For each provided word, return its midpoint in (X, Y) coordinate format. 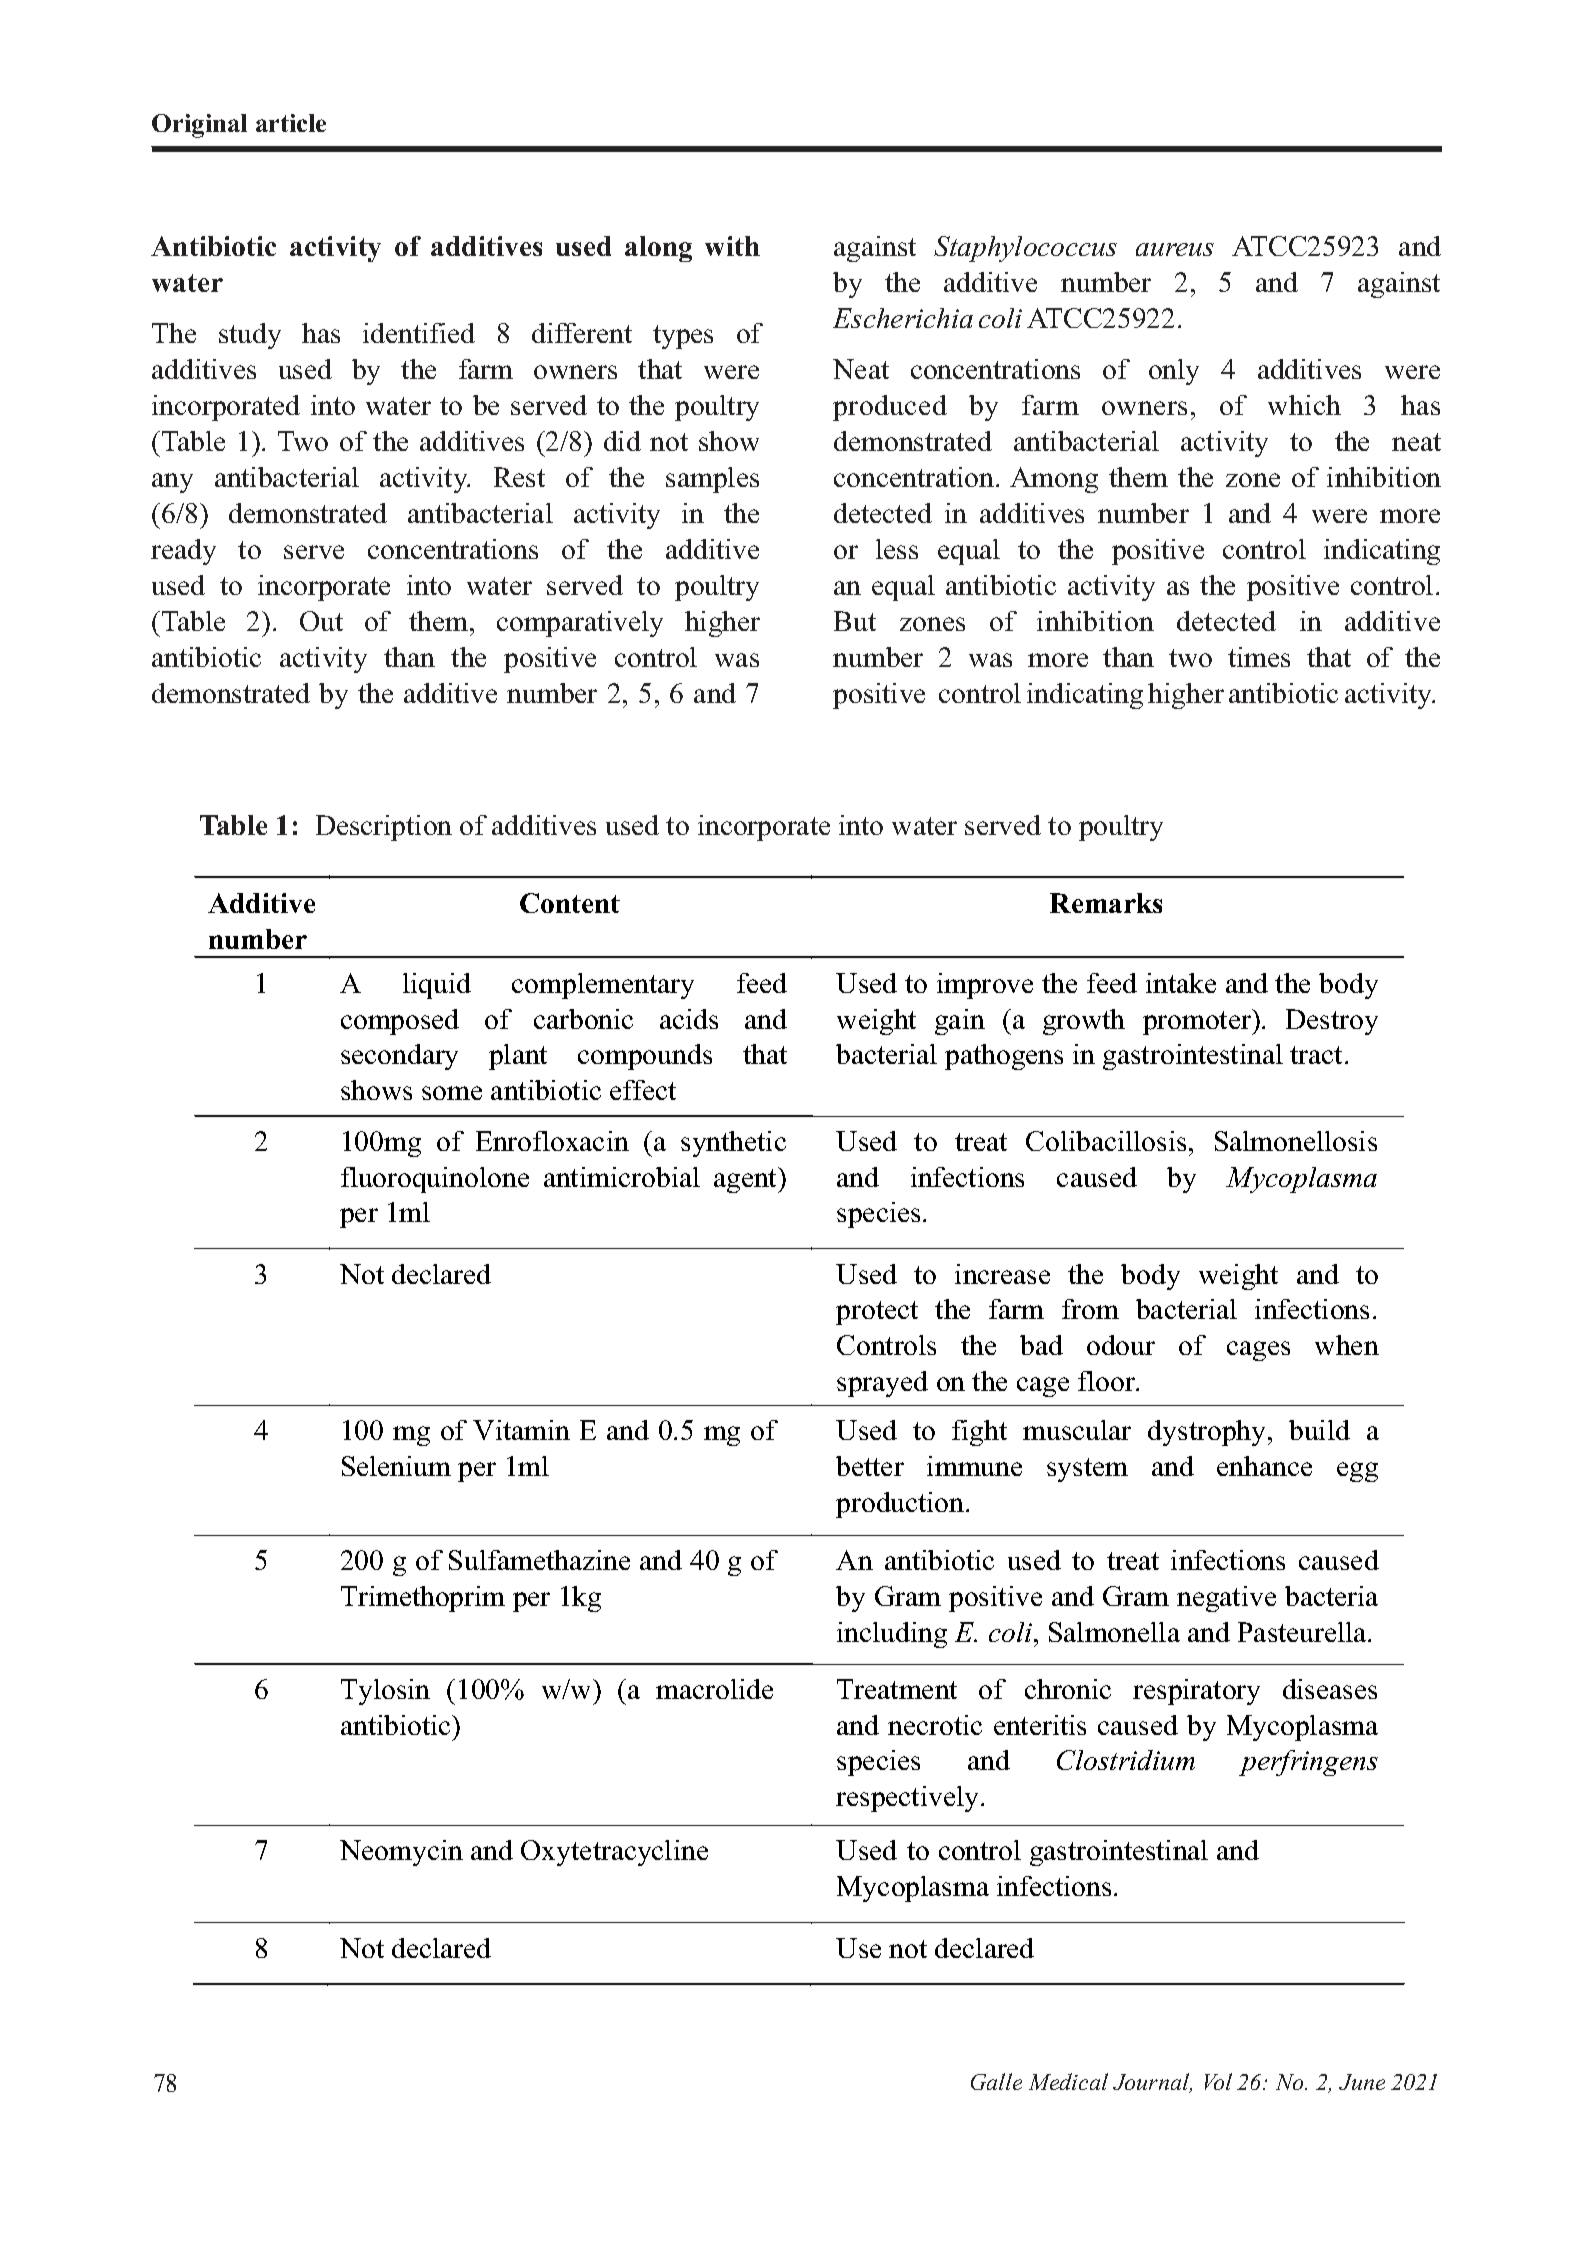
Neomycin (401, 1853)
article (291, 123)
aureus (1175, 249)
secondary (399, 1057)
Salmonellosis (1296, 1141)
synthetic (733, 1144)
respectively (907, 1799)
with (732, 246)
